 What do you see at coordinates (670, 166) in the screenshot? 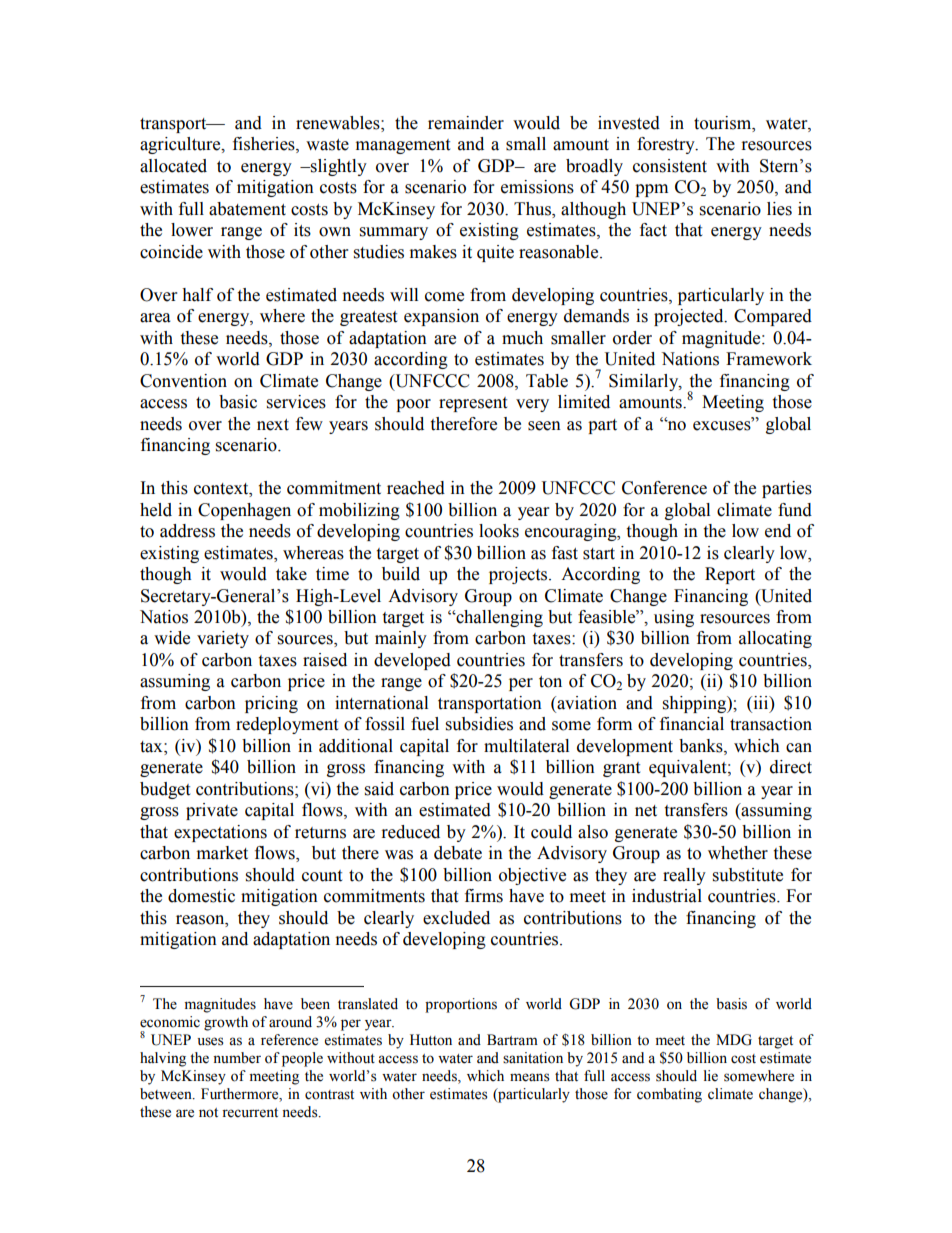
I see `consistent` at bounding box center [670, 166].
